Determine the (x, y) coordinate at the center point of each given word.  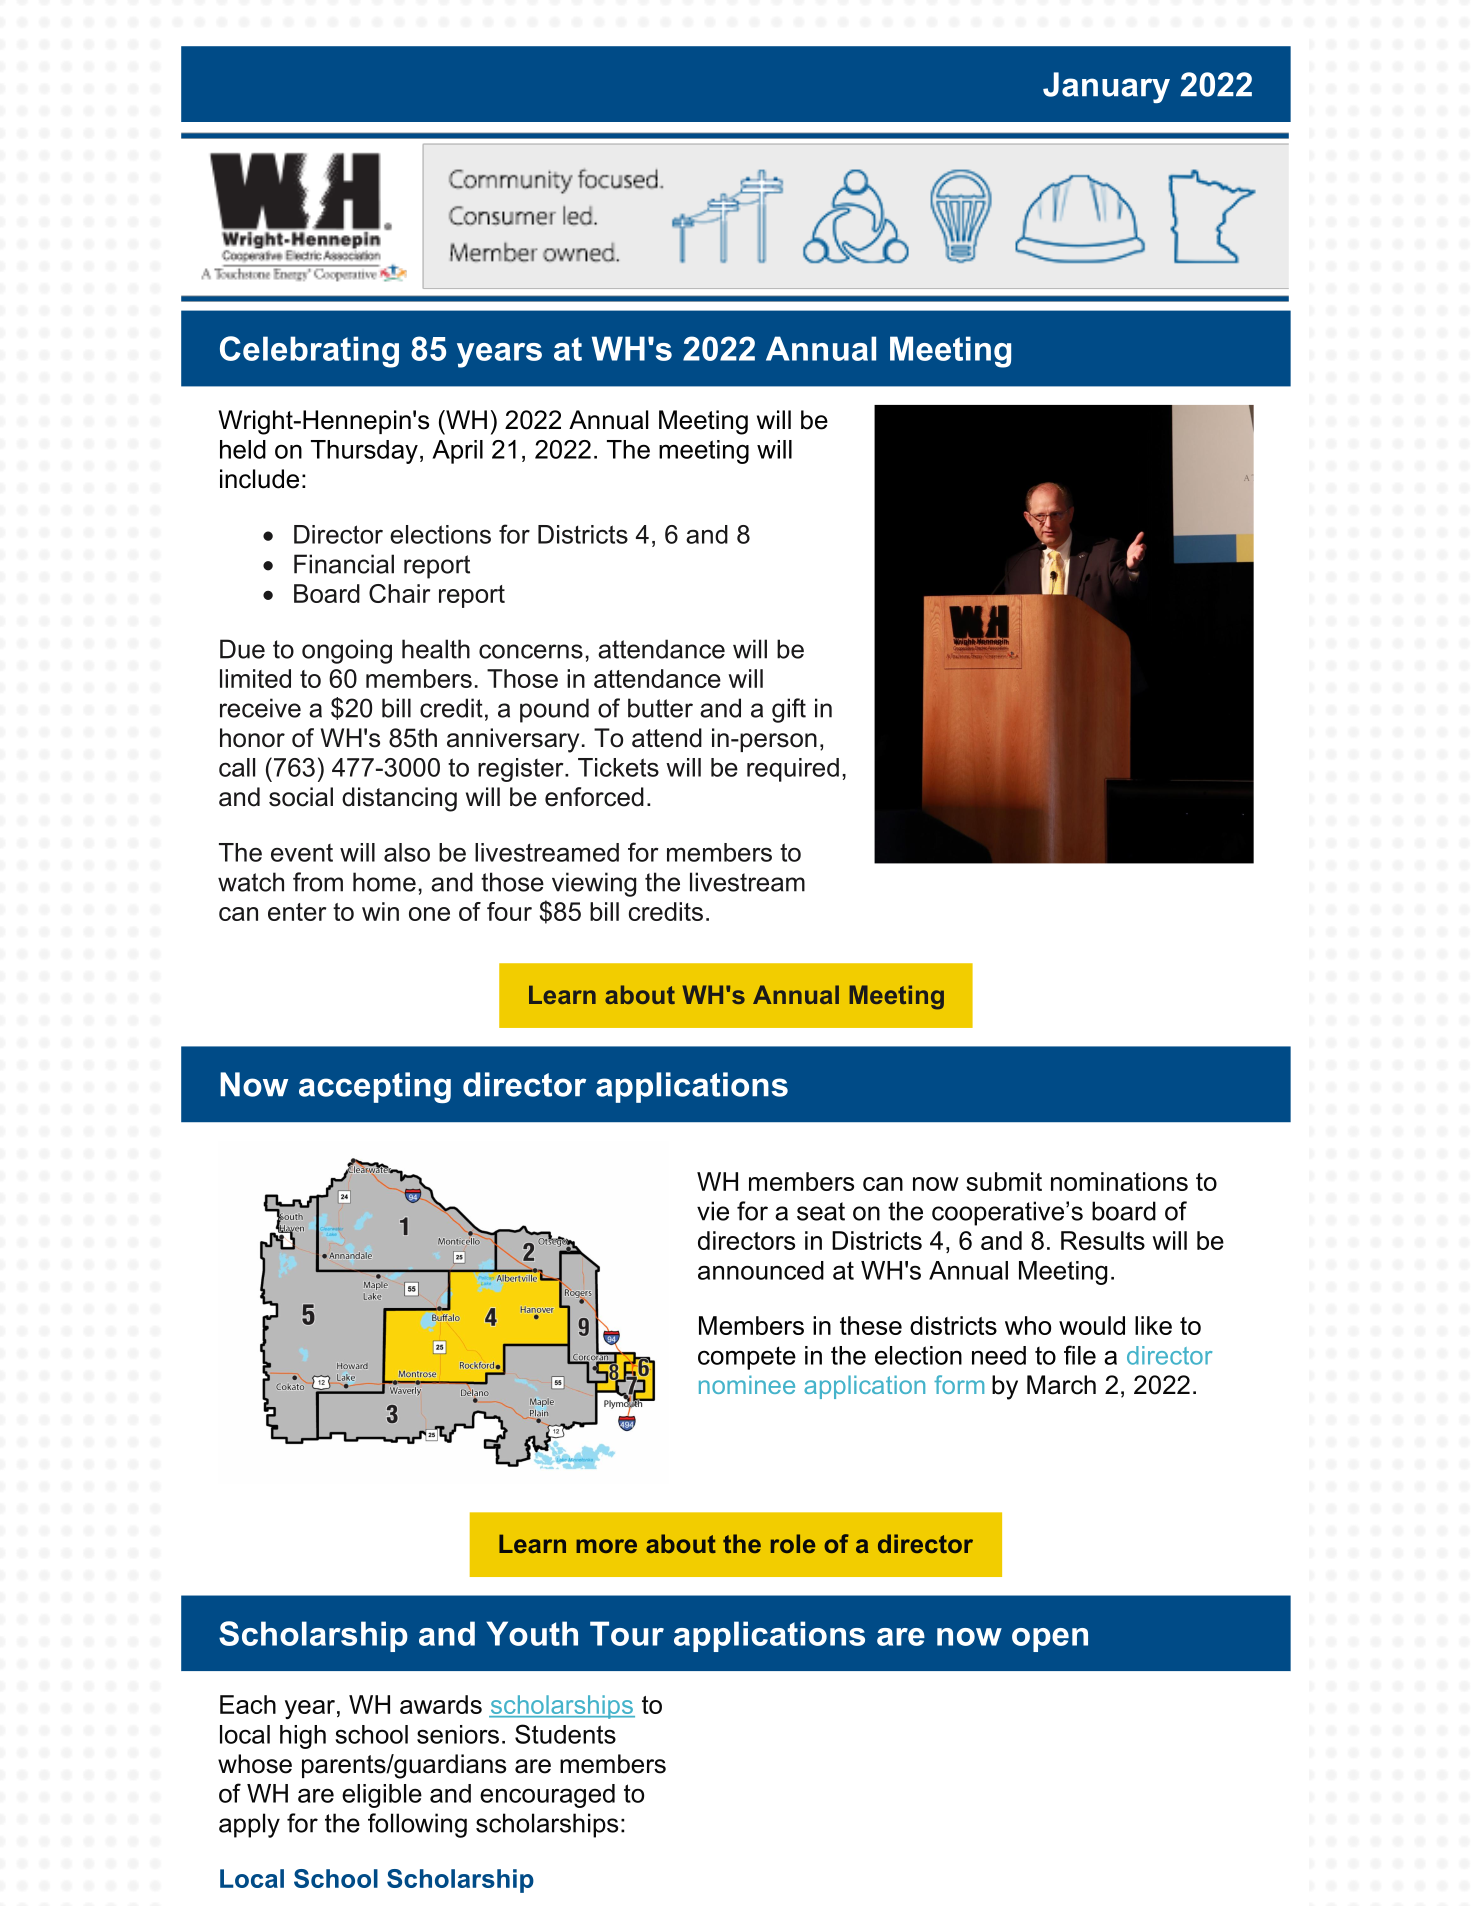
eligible (382, 1796)
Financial (344, 564)
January (1106, 87)
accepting (375, 1087)
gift (789, 710)
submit (1004, 1181)
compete (747, 1358)
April (457, 452)
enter (297, 912)
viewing (594, 884)
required (793, 770)
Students (565, 1734)
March (1061, 1385)
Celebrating (309, 352)
